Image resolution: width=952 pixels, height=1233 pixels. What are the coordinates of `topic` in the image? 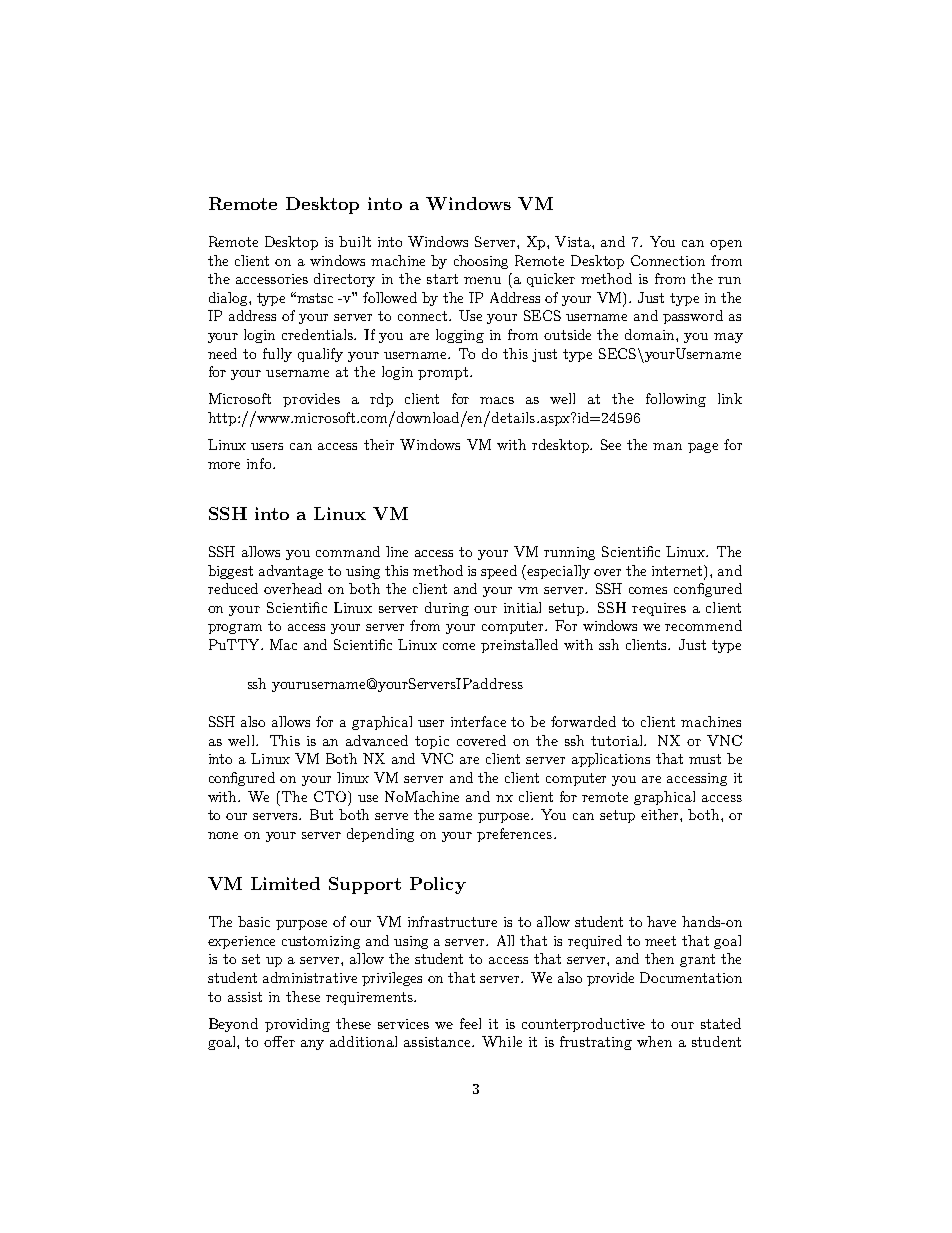 It's located at (432, 742).
